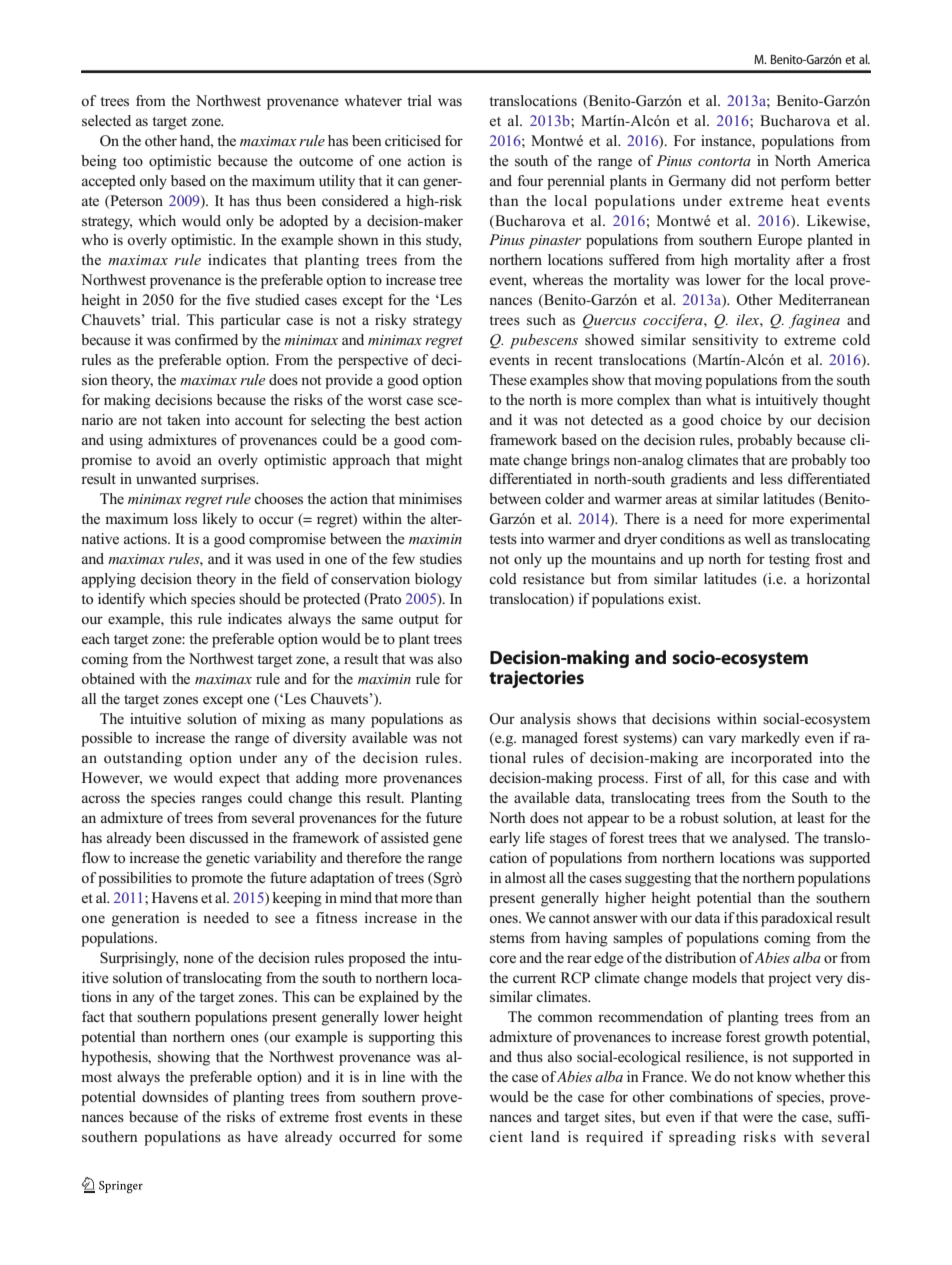  I want to click on were, so click(758, 1118).
